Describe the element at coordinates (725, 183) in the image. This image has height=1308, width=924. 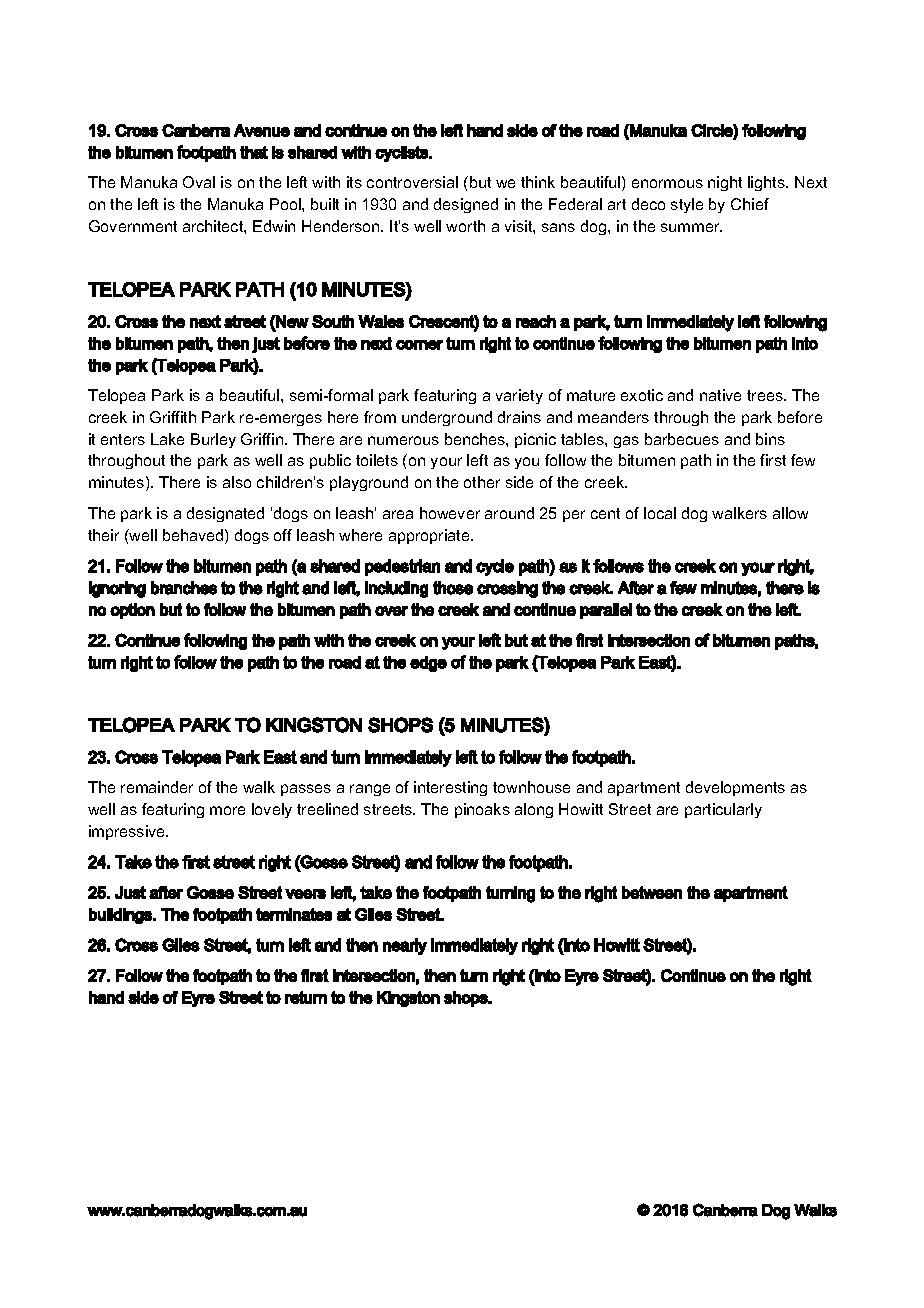
I see `night` at that location.
